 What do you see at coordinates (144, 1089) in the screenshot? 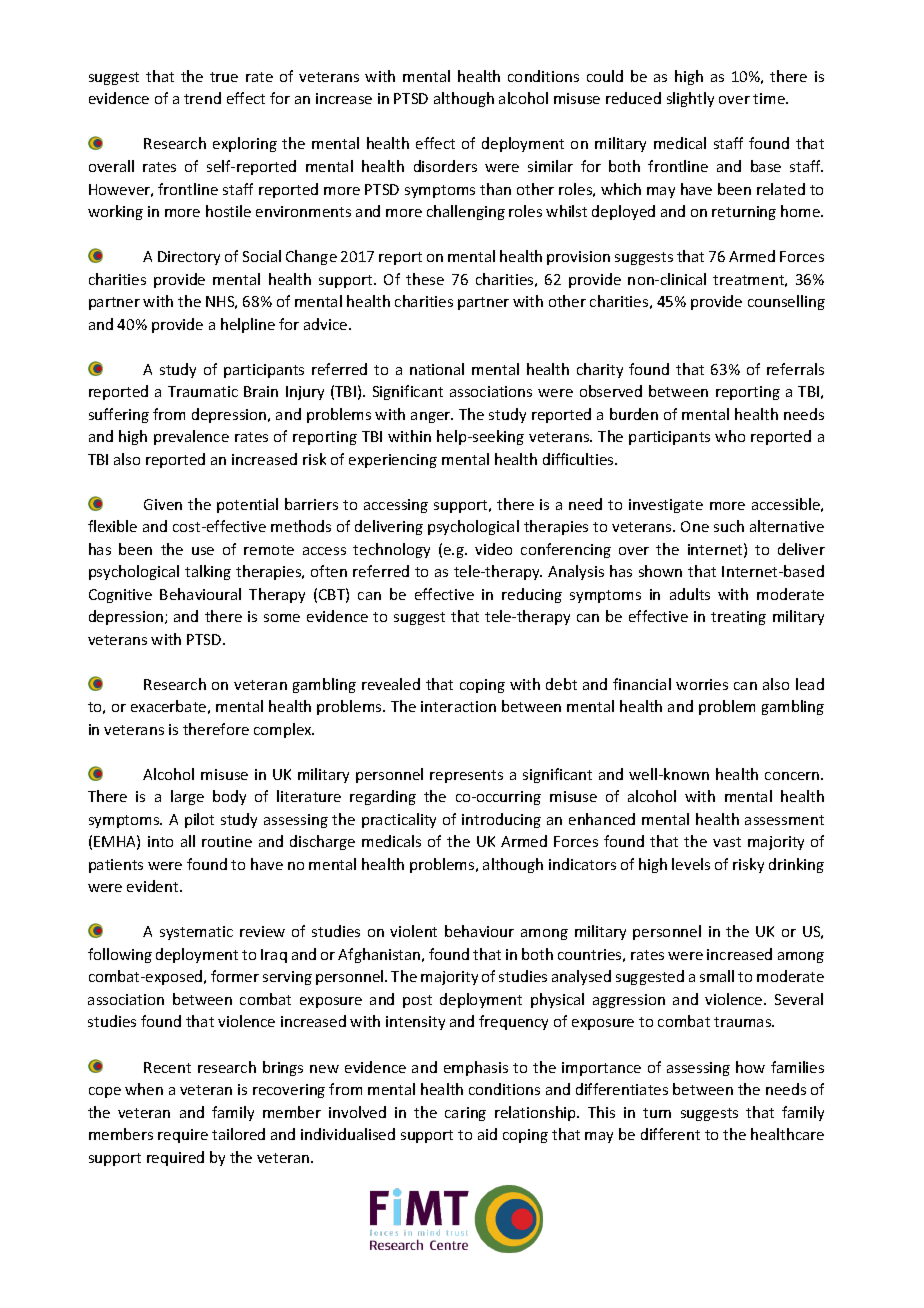
I see `when` at bounding box center [144, 1089].
